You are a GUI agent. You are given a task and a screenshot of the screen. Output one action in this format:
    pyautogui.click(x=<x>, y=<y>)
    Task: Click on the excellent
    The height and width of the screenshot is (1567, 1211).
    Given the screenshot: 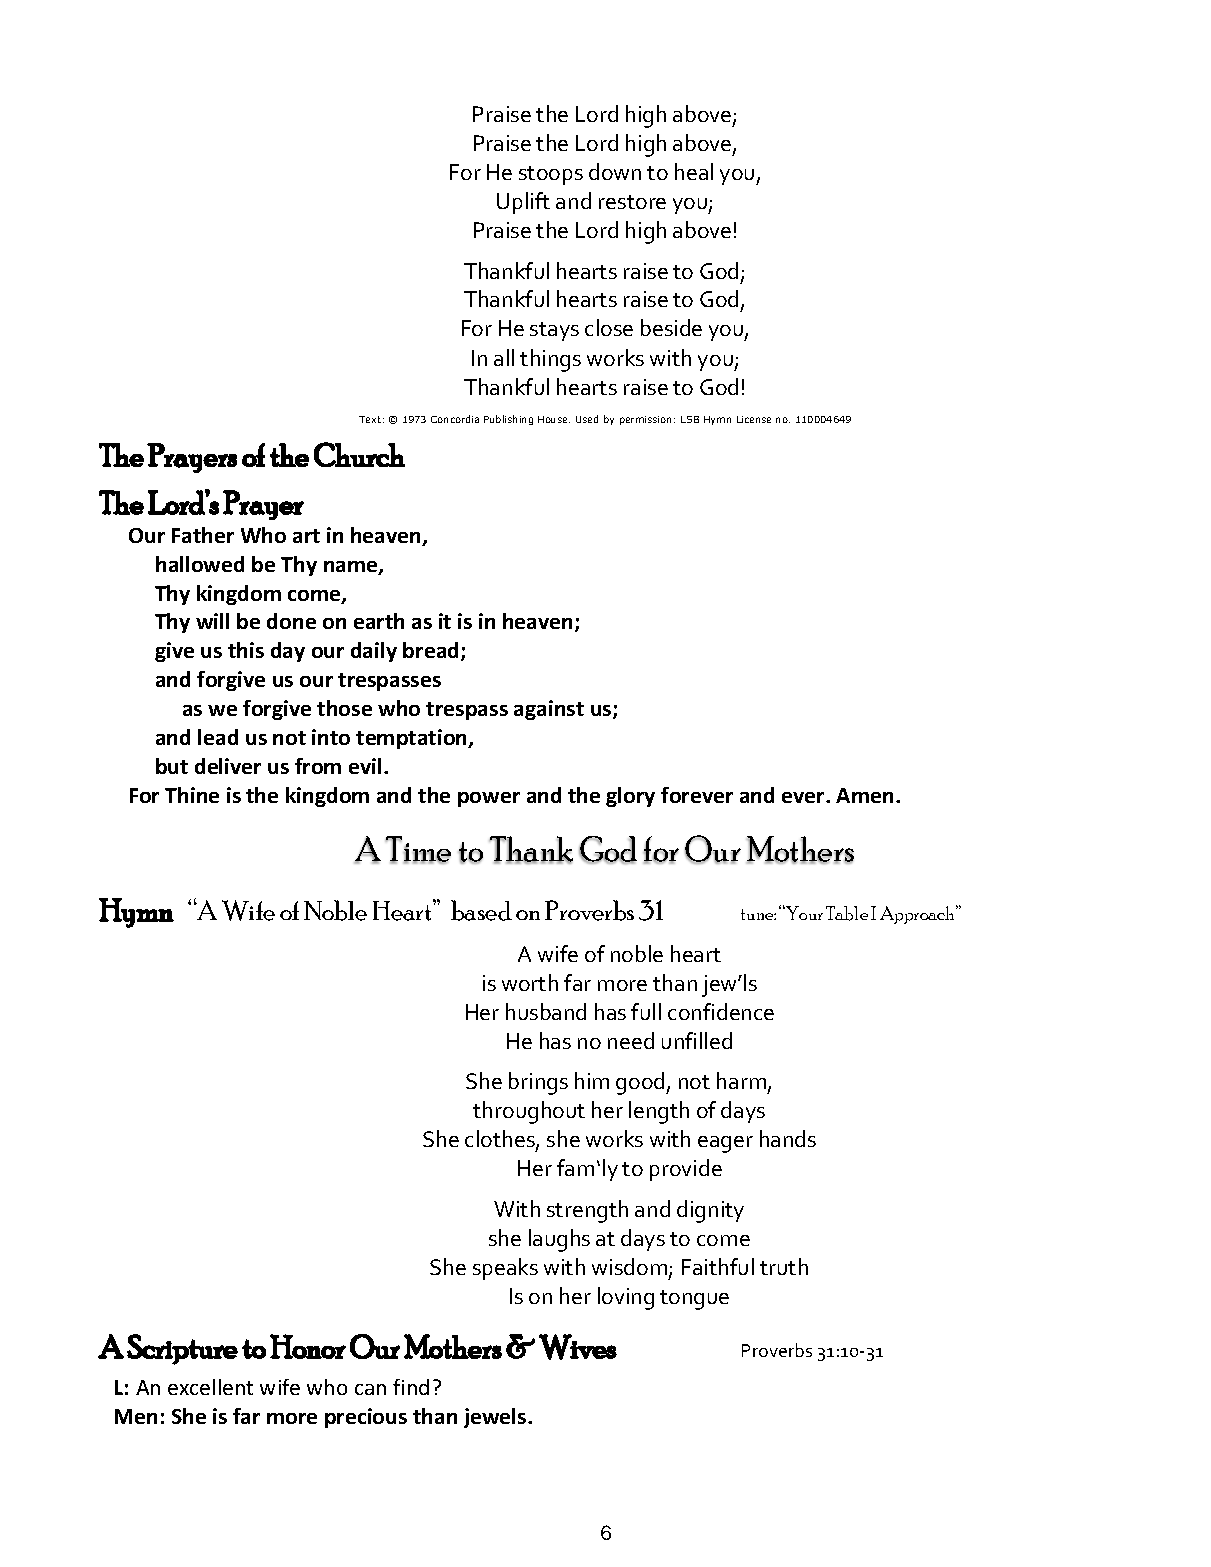 What is the action you would take?
    pyautogui.click(x=210, y=1387)
